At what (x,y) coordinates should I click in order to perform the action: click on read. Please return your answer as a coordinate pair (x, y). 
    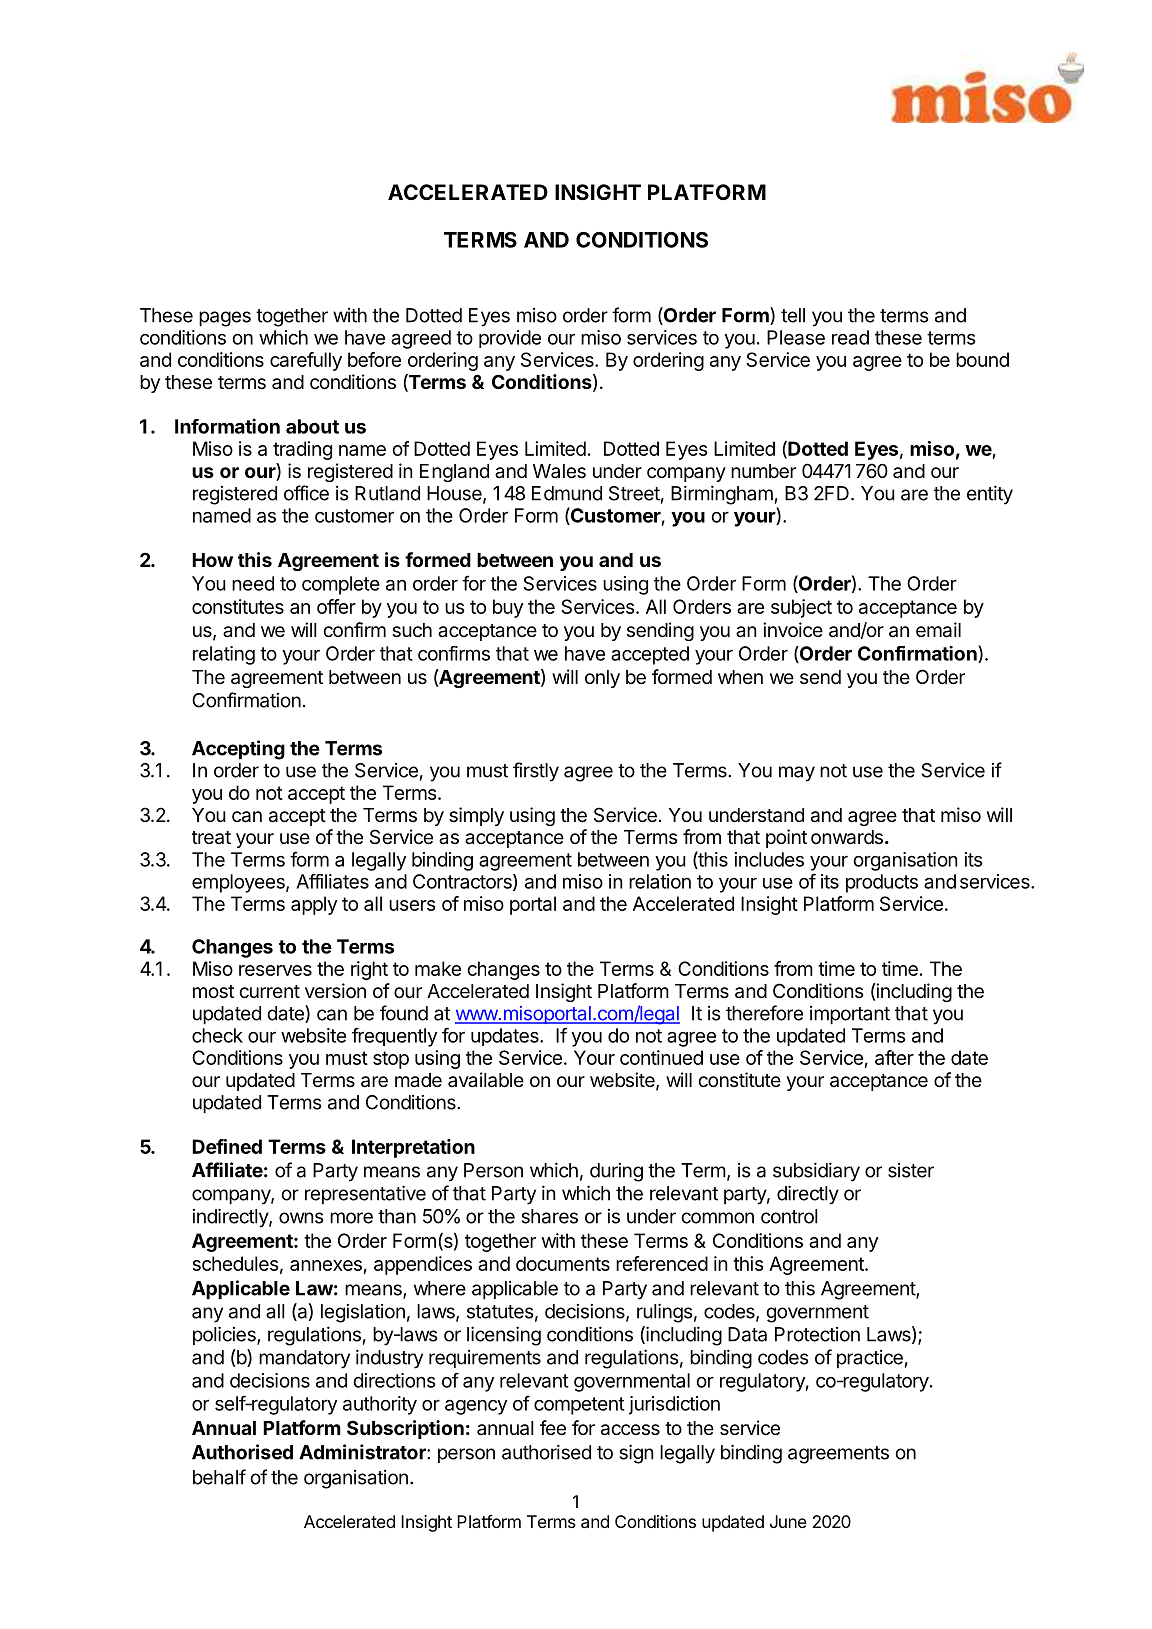
    Looking at the image, I should click on (850, 337).
